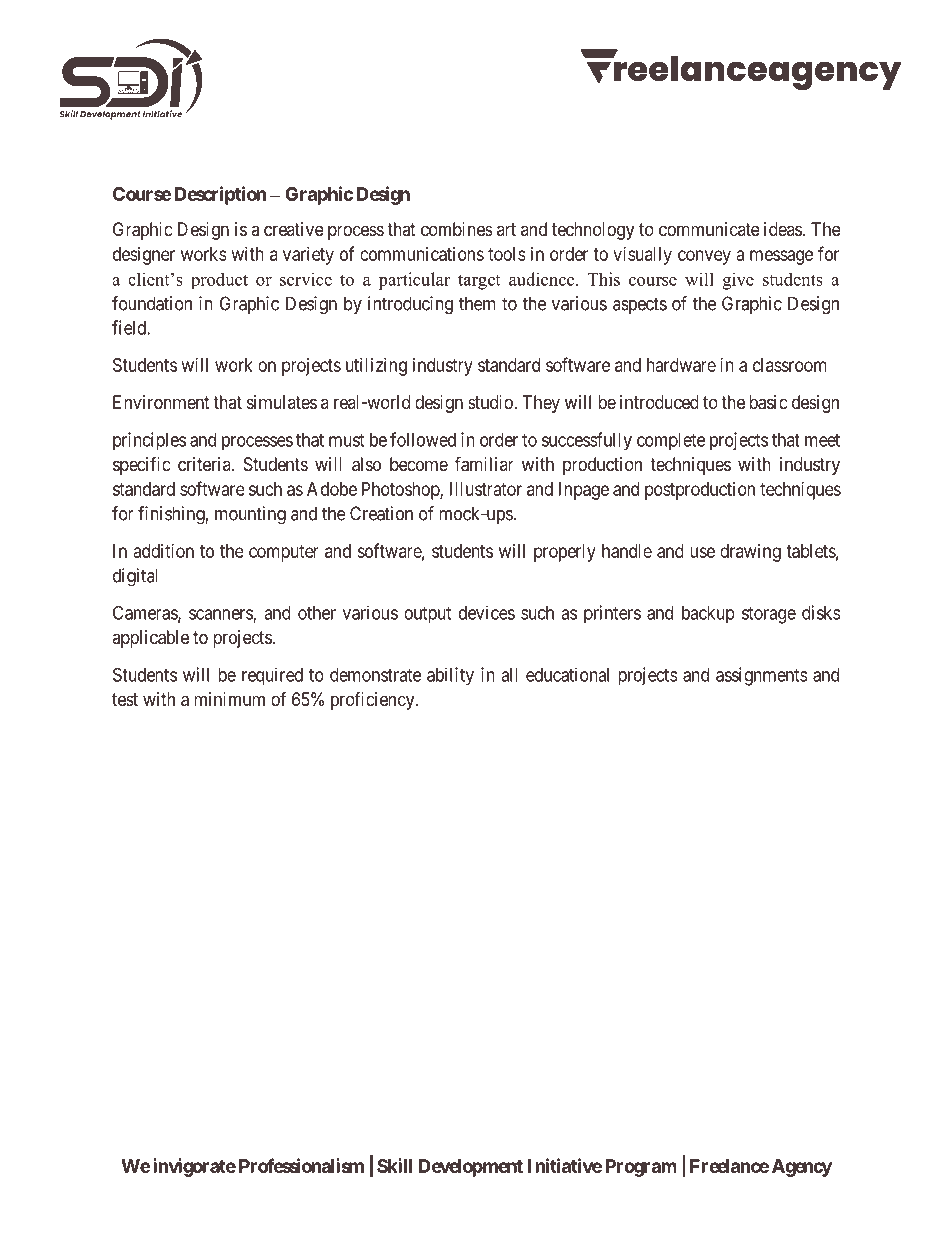 The image size is (952, 1233). Describe the element at coordinates (768, 402) in the image. I see `basic` at that location.
